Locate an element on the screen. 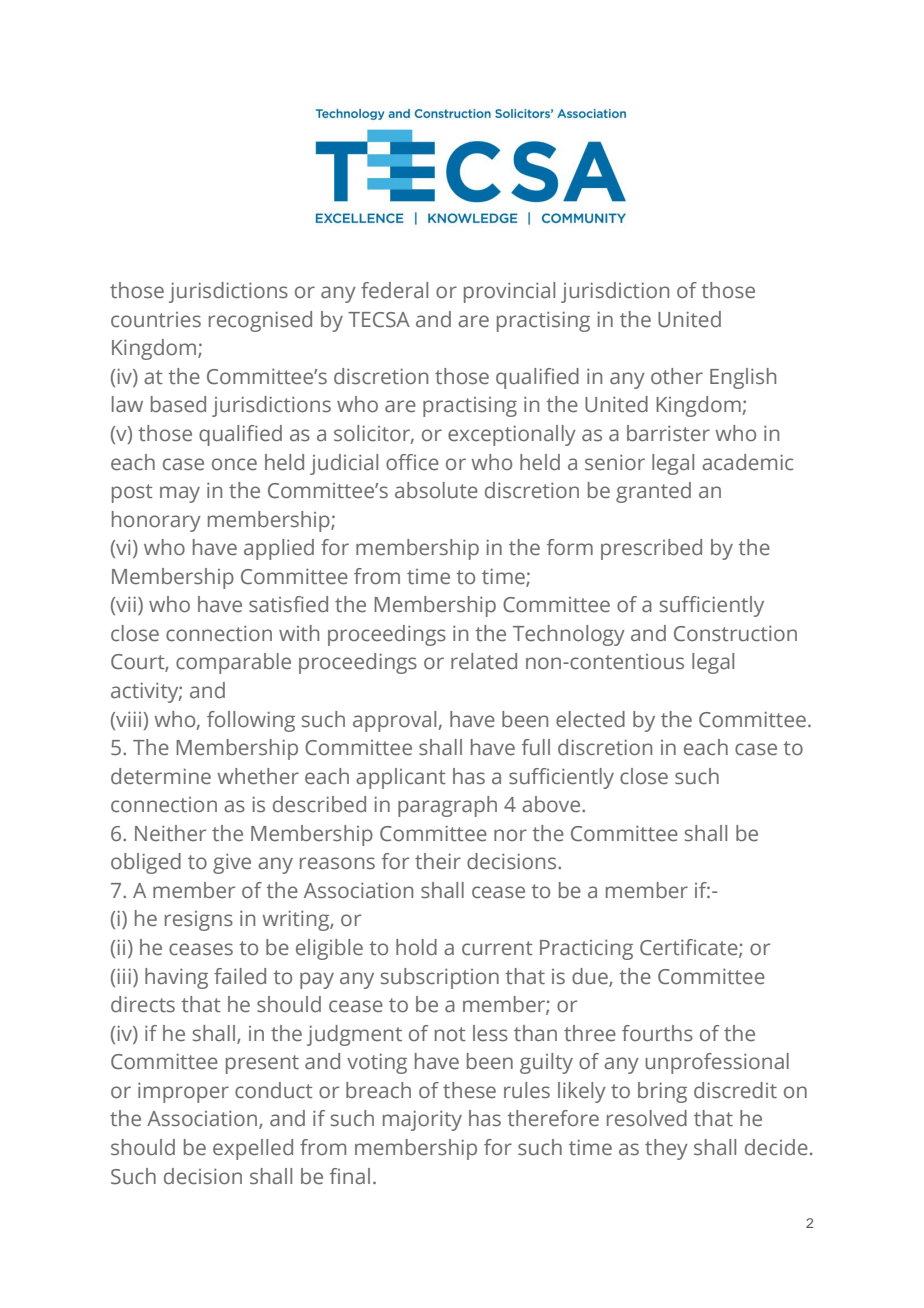 The height and width of the screenshot is (1308, 924). following is located at coordinates (251, 721).
